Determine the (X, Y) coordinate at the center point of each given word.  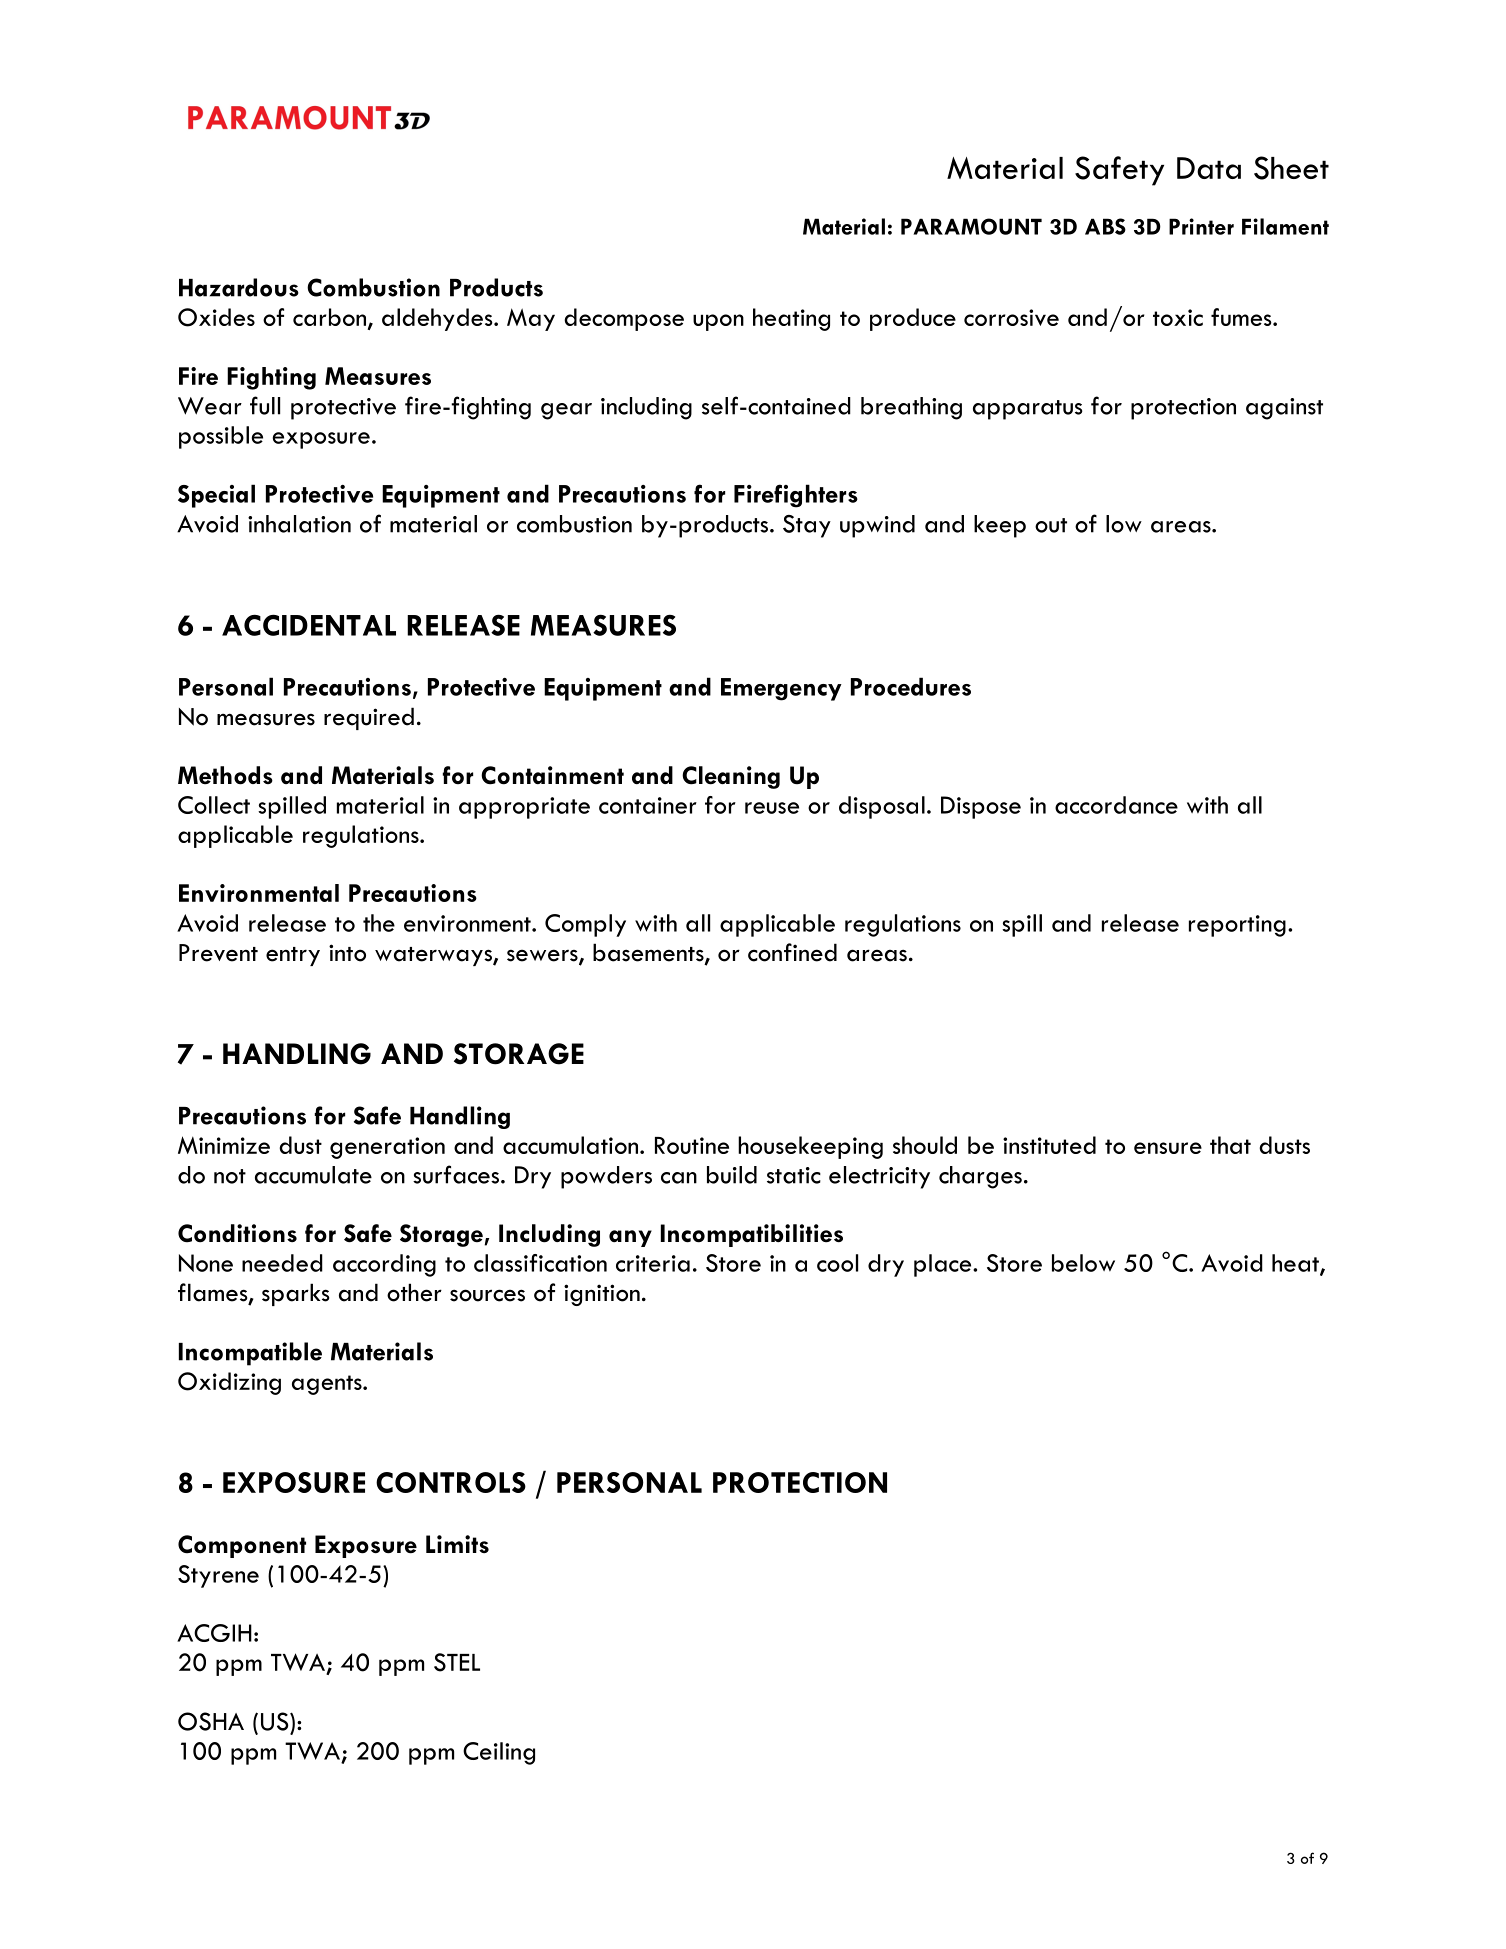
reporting (1237, 926)
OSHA (211, 1721)
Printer (1201, 226)
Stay (807, 526)
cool (837, 1263)
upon (718, 322)
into (347, 953)
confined (792, 952)
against (1284, 409)
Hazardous (239, 287)
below (1083, 1263)
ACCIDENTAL (309, 625)
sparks (295, 1294)
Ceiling (499, 1753)
